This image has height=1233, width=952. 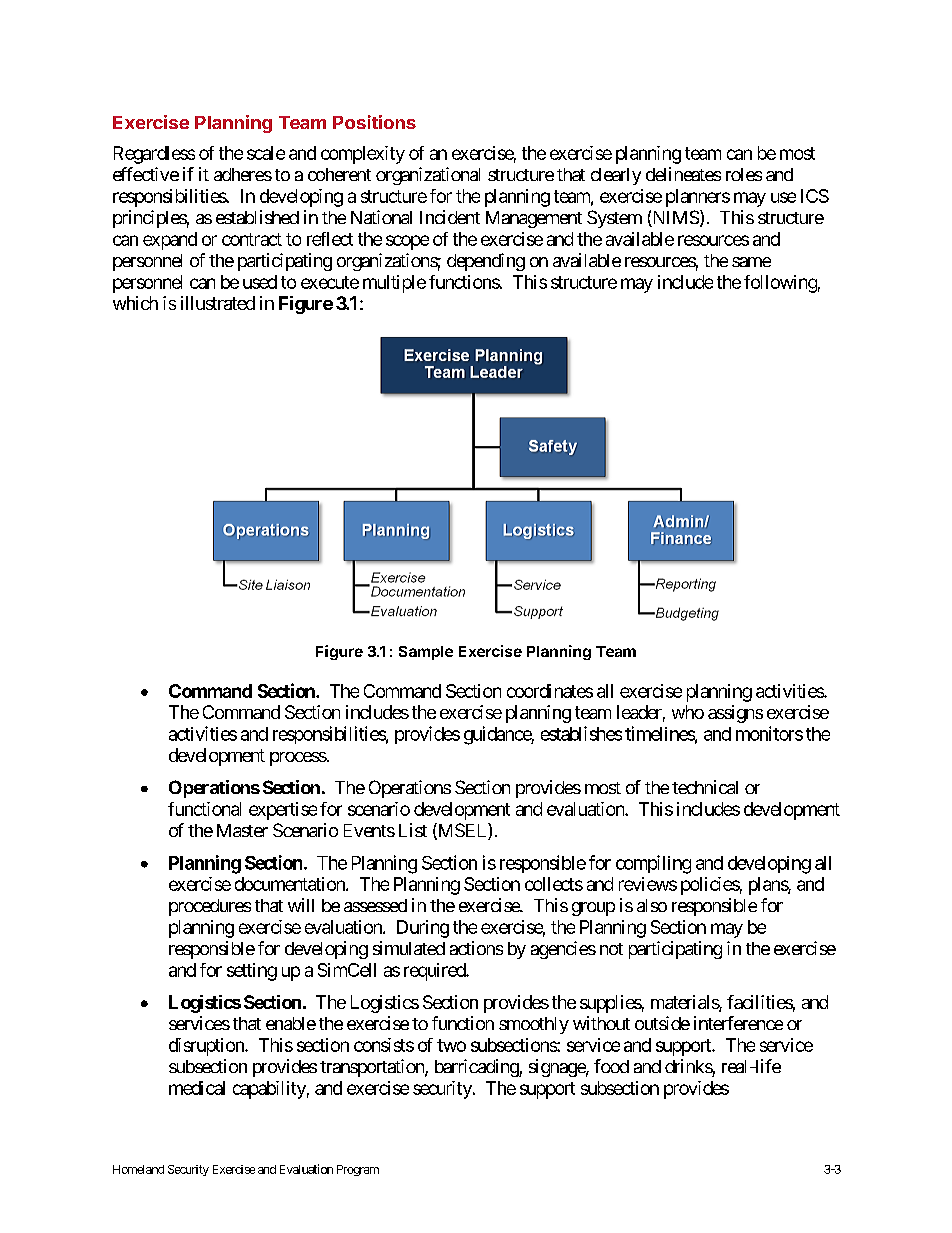 I want to click on medical, so click(x=197, y=1088).
